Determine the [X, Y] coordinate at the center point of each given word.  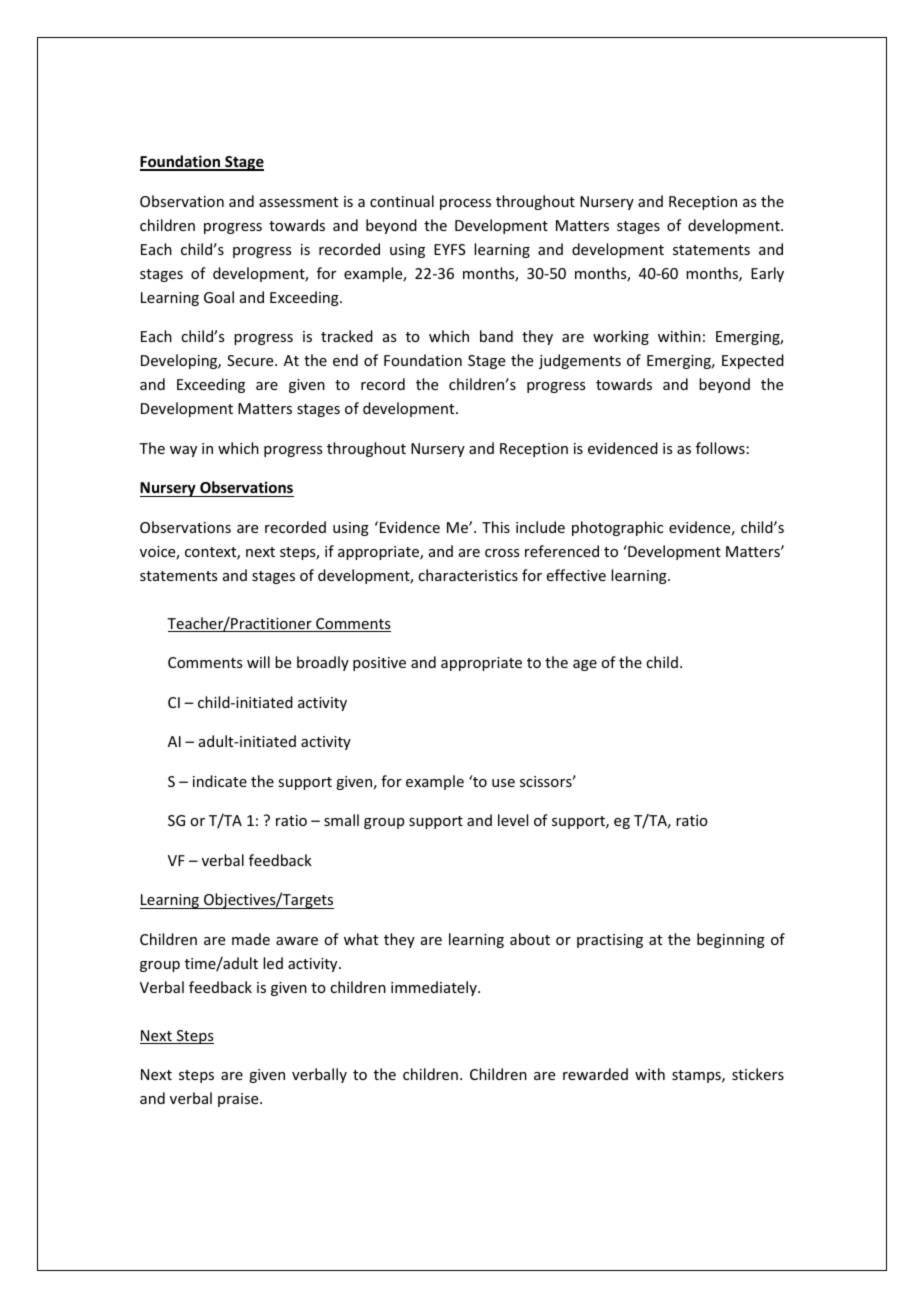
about [530, 939]
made [251, 939]
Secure [251, 360]
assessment [298, 202]
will [258, 662]
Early [767, 274]
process [465, 204]
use [503, 783]
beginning [731, 940]
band [496, 336]
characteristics [468, 575]
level [513, 820]
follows [720, 448]
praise [239, 1100]
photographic [617, 528]
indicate [220, 781]
